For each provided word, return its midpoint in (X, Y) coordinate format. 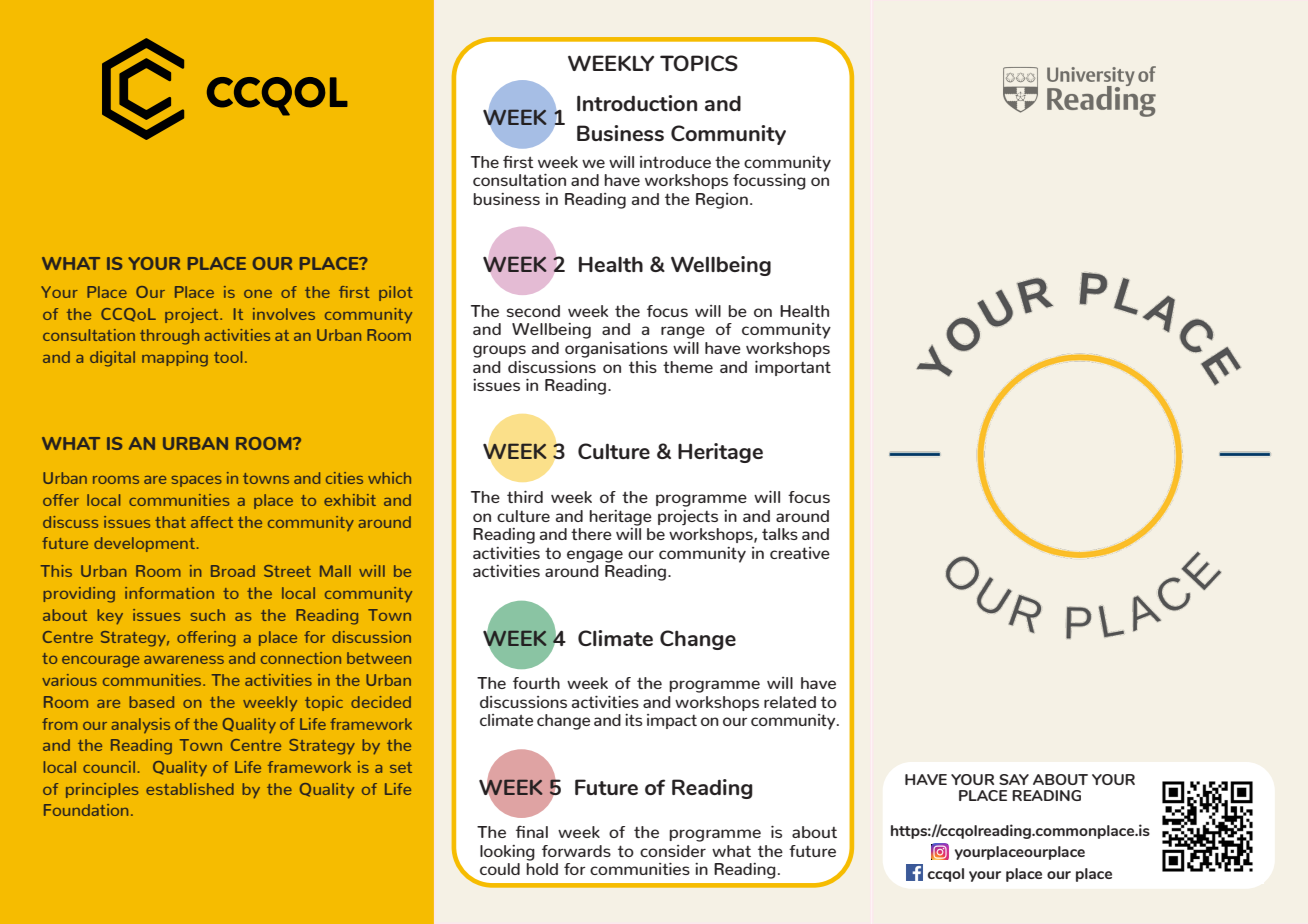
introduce (675, 162)
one (258, 294)
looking (507, 853)
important (793, 368)
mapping (175, 359)
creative (800, 553)
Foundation (86, 810)
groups (499, 351)
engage (595, 556)
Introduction (637, 103)
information (169, 593)
